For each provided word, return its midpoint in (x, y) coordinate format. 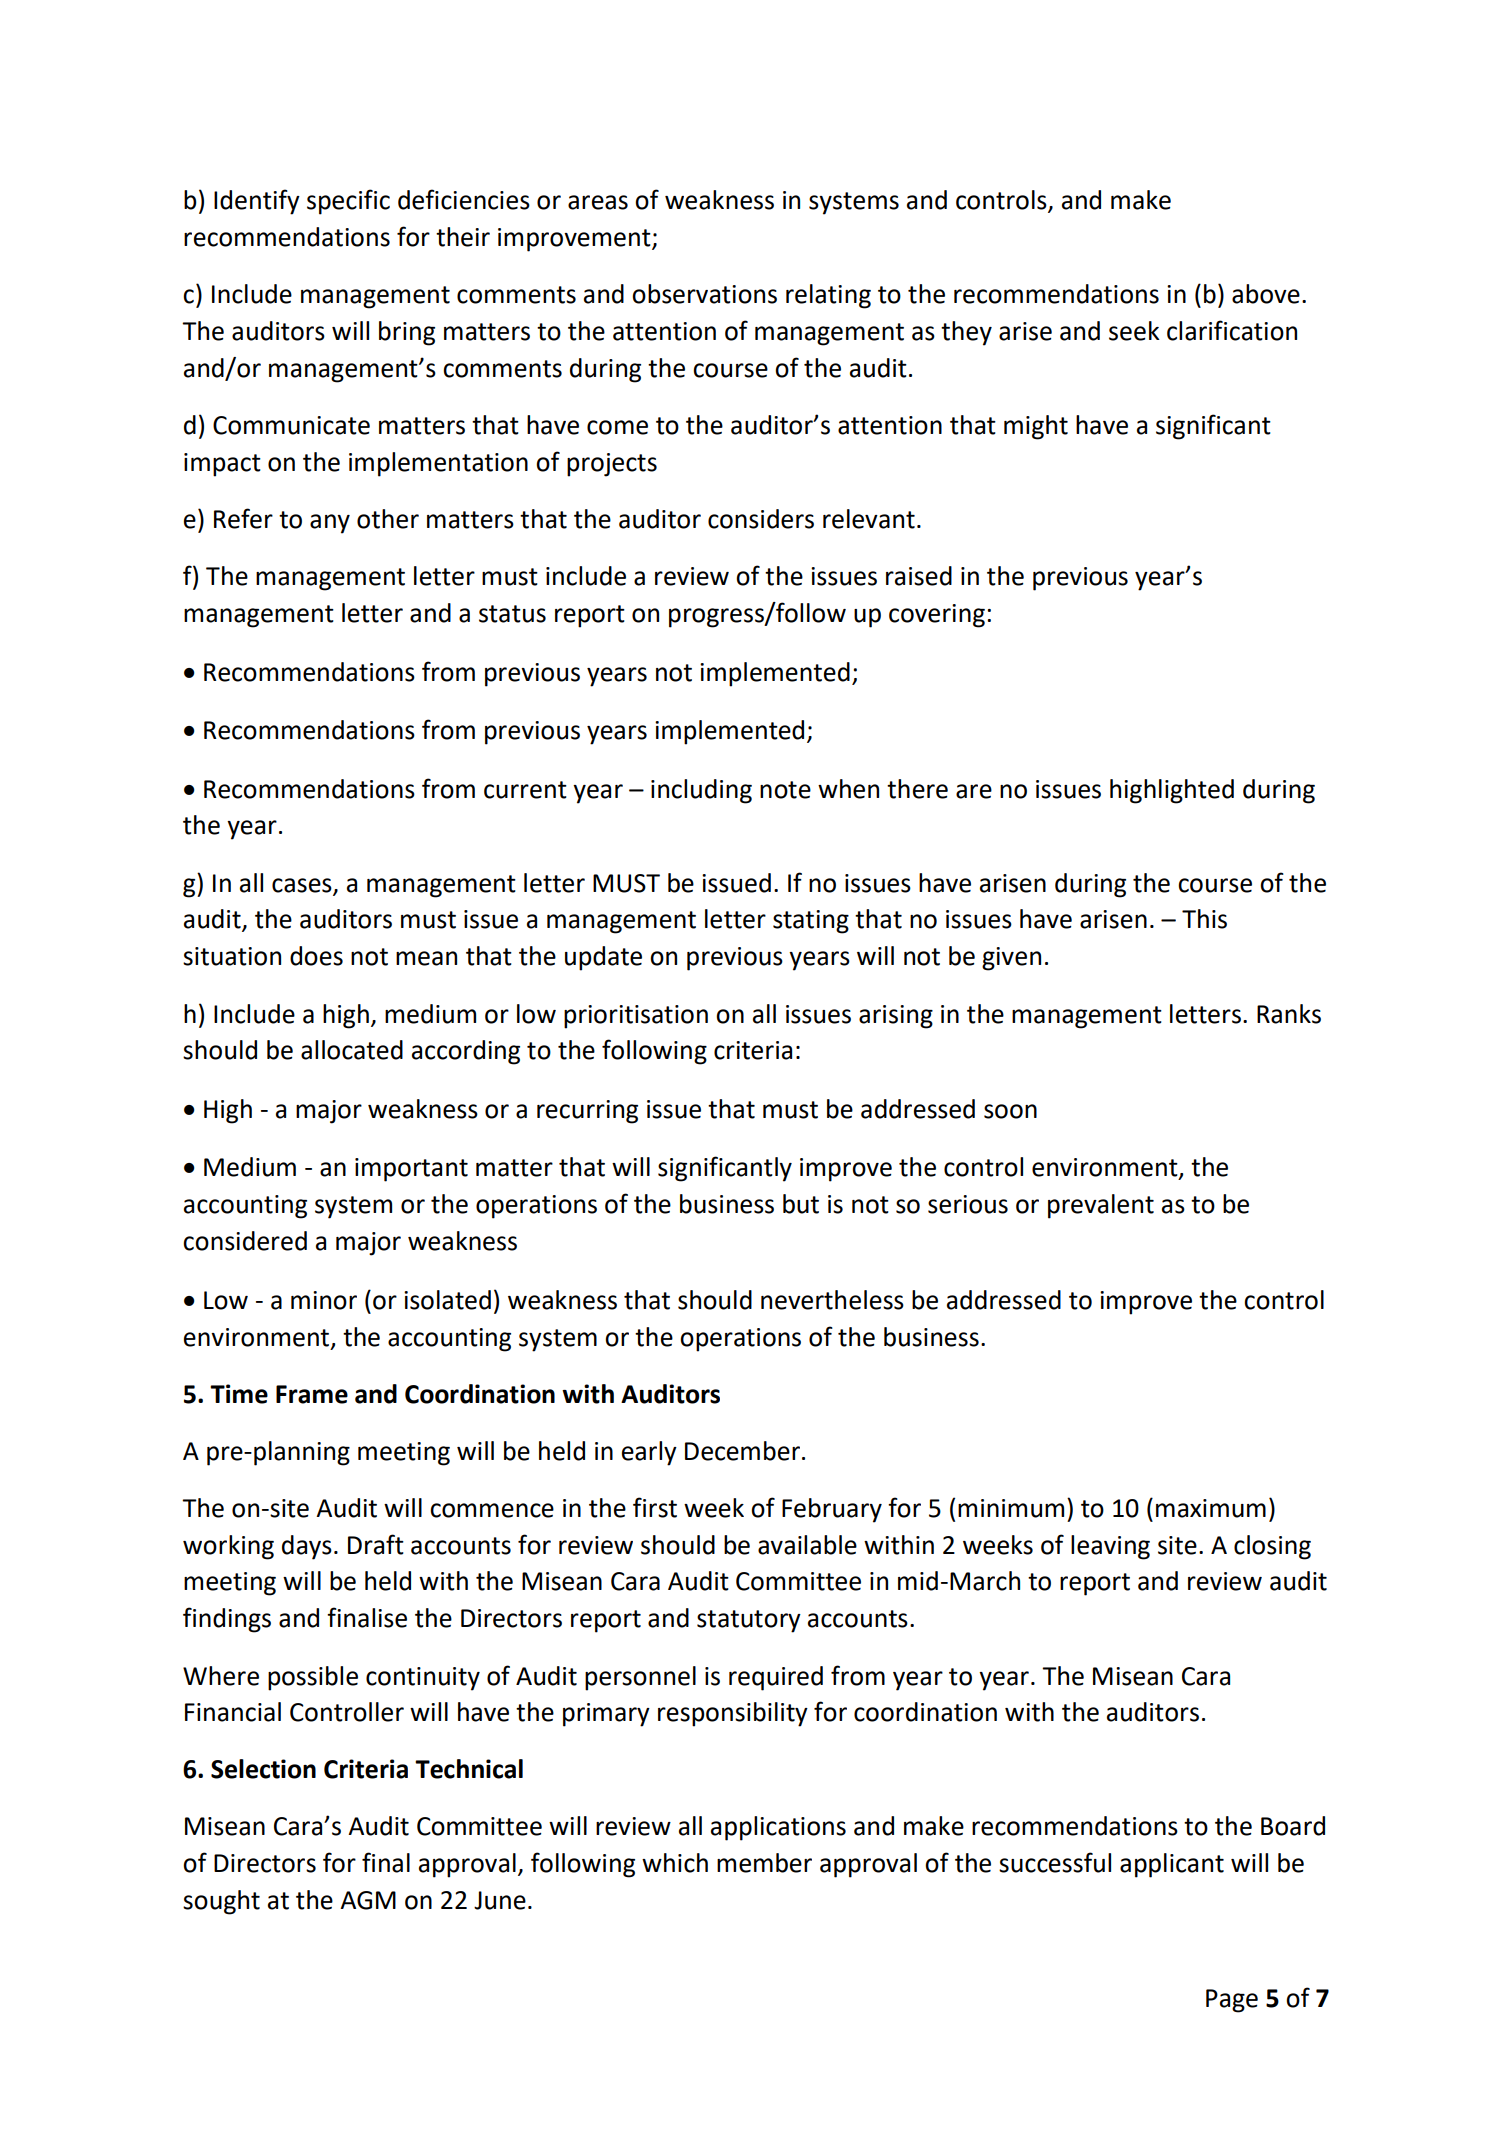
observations (704, 294)
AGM (368, 1900)
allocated (352, 1050)
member (764, 1863)
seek (1134, 331)
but (801, 1204)
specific (348, 202)
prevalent (1101, 1206)
